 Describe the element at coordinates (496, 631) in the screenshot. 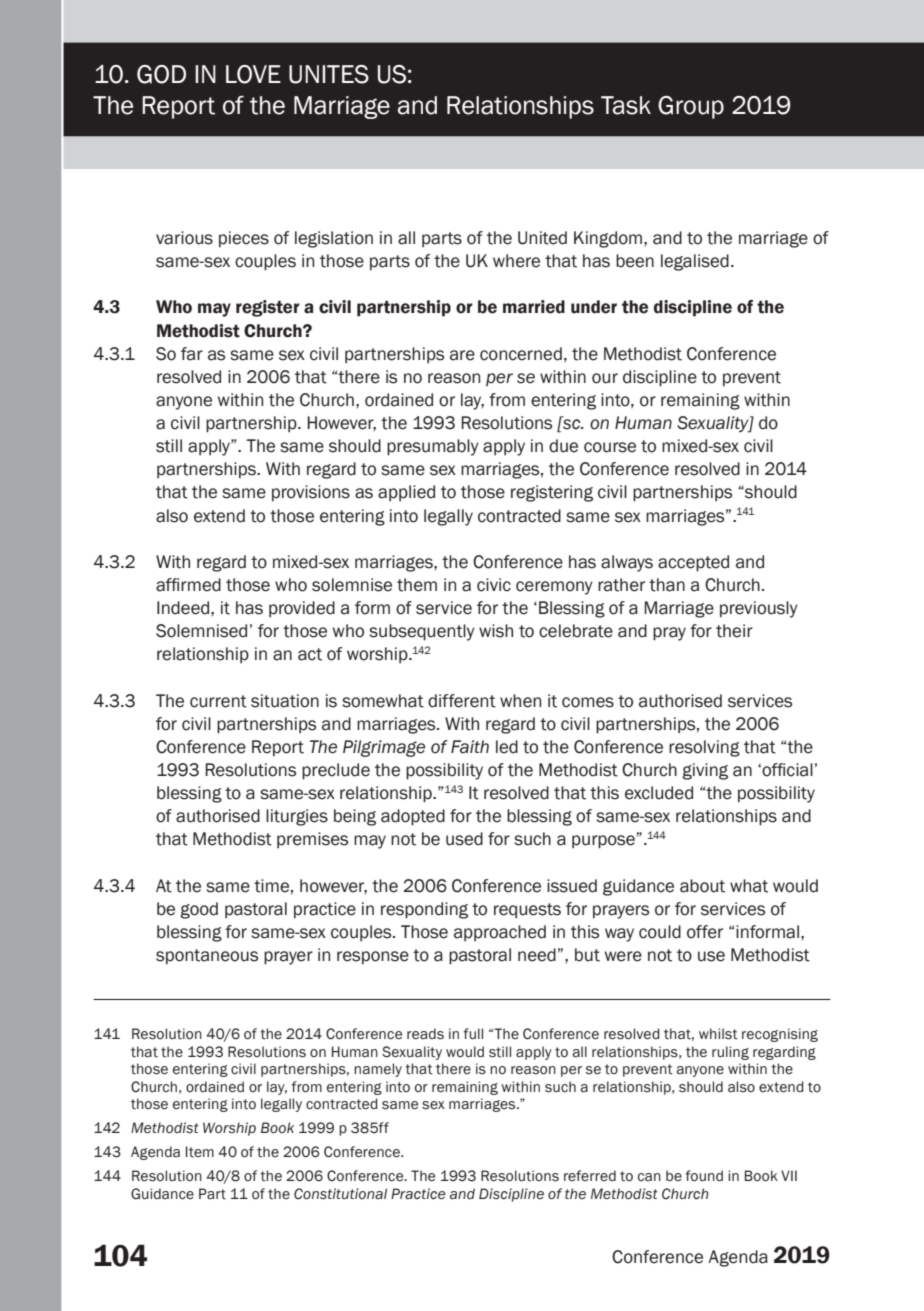

I see `wish` at that location.
